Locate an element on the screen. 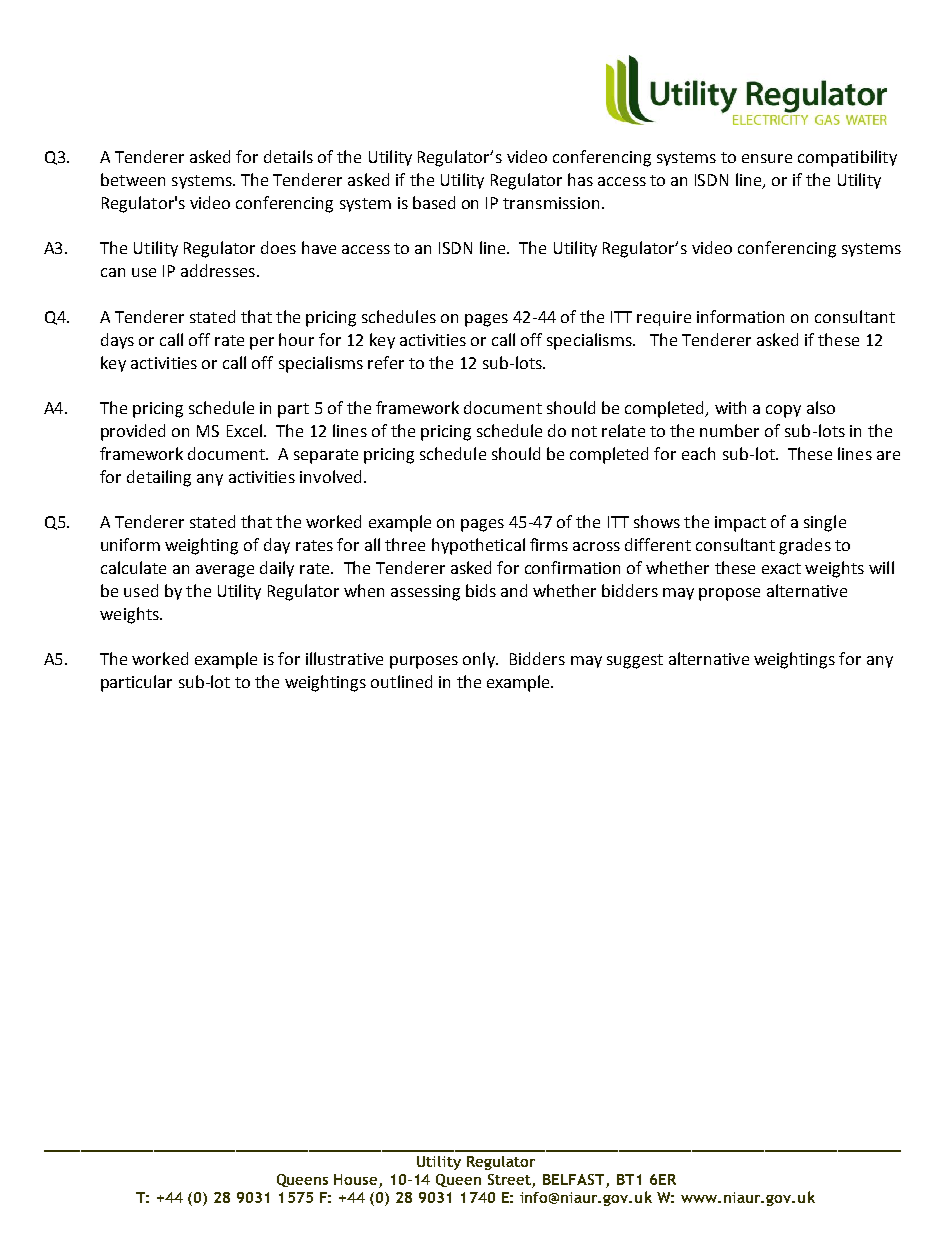 Image resolution: width=952 pixels, height=1233 pixels. between is located at coordinates (133, 179).
